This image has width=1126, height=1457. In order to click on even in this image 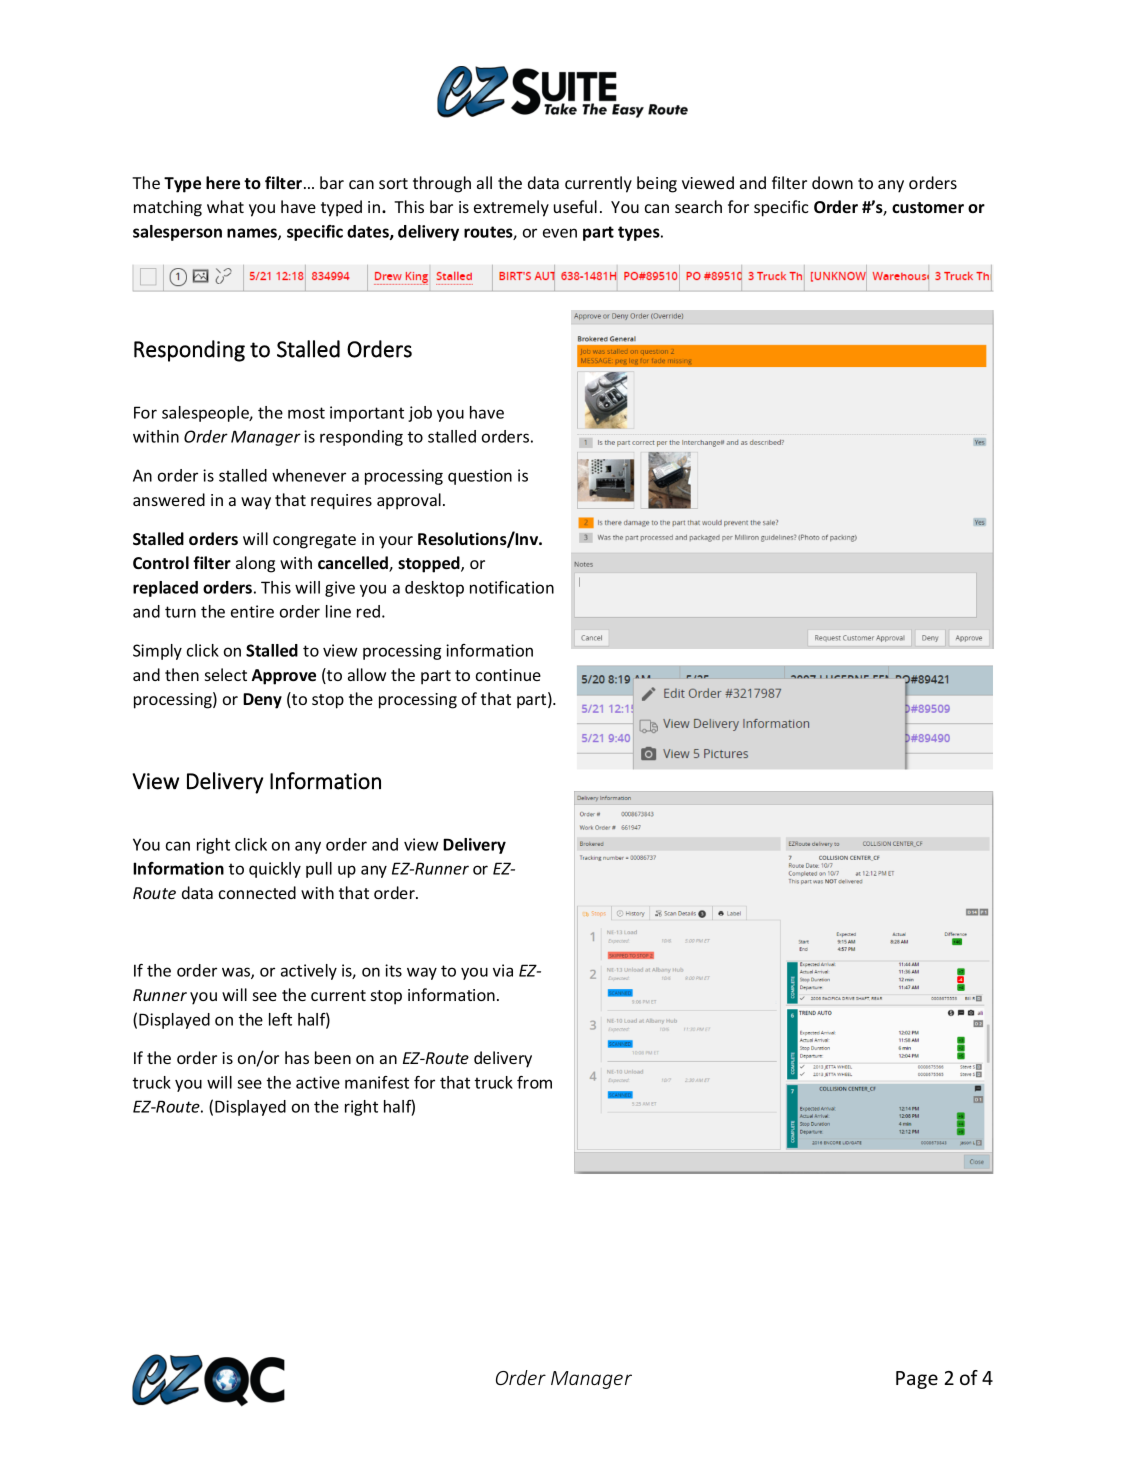, I will do `click(560, 233)`.
